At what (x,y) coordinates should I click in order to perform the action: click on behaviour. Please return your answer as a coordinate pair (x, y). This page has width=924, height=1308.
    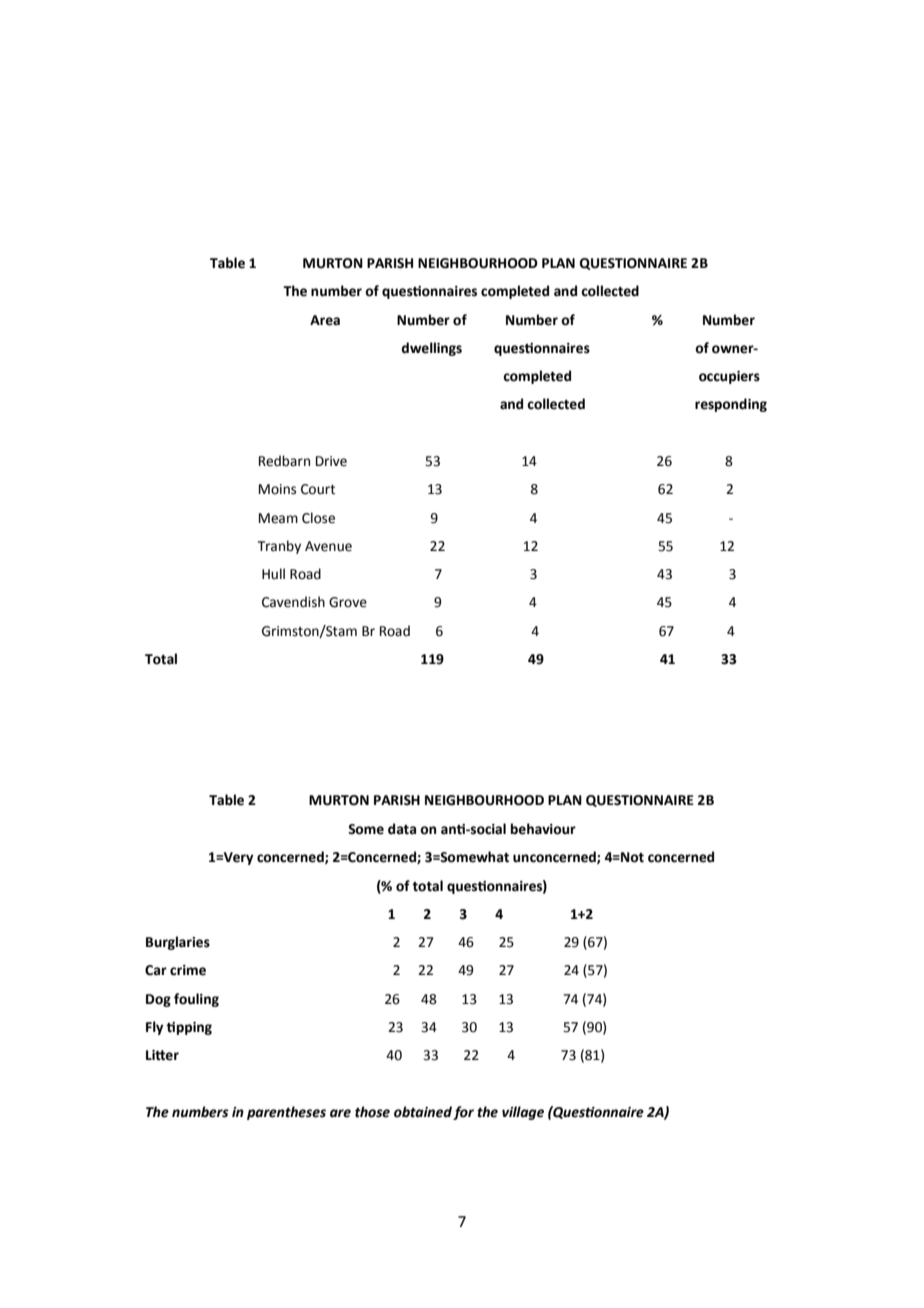
    Looking at the image, I should click on (543, 829).
